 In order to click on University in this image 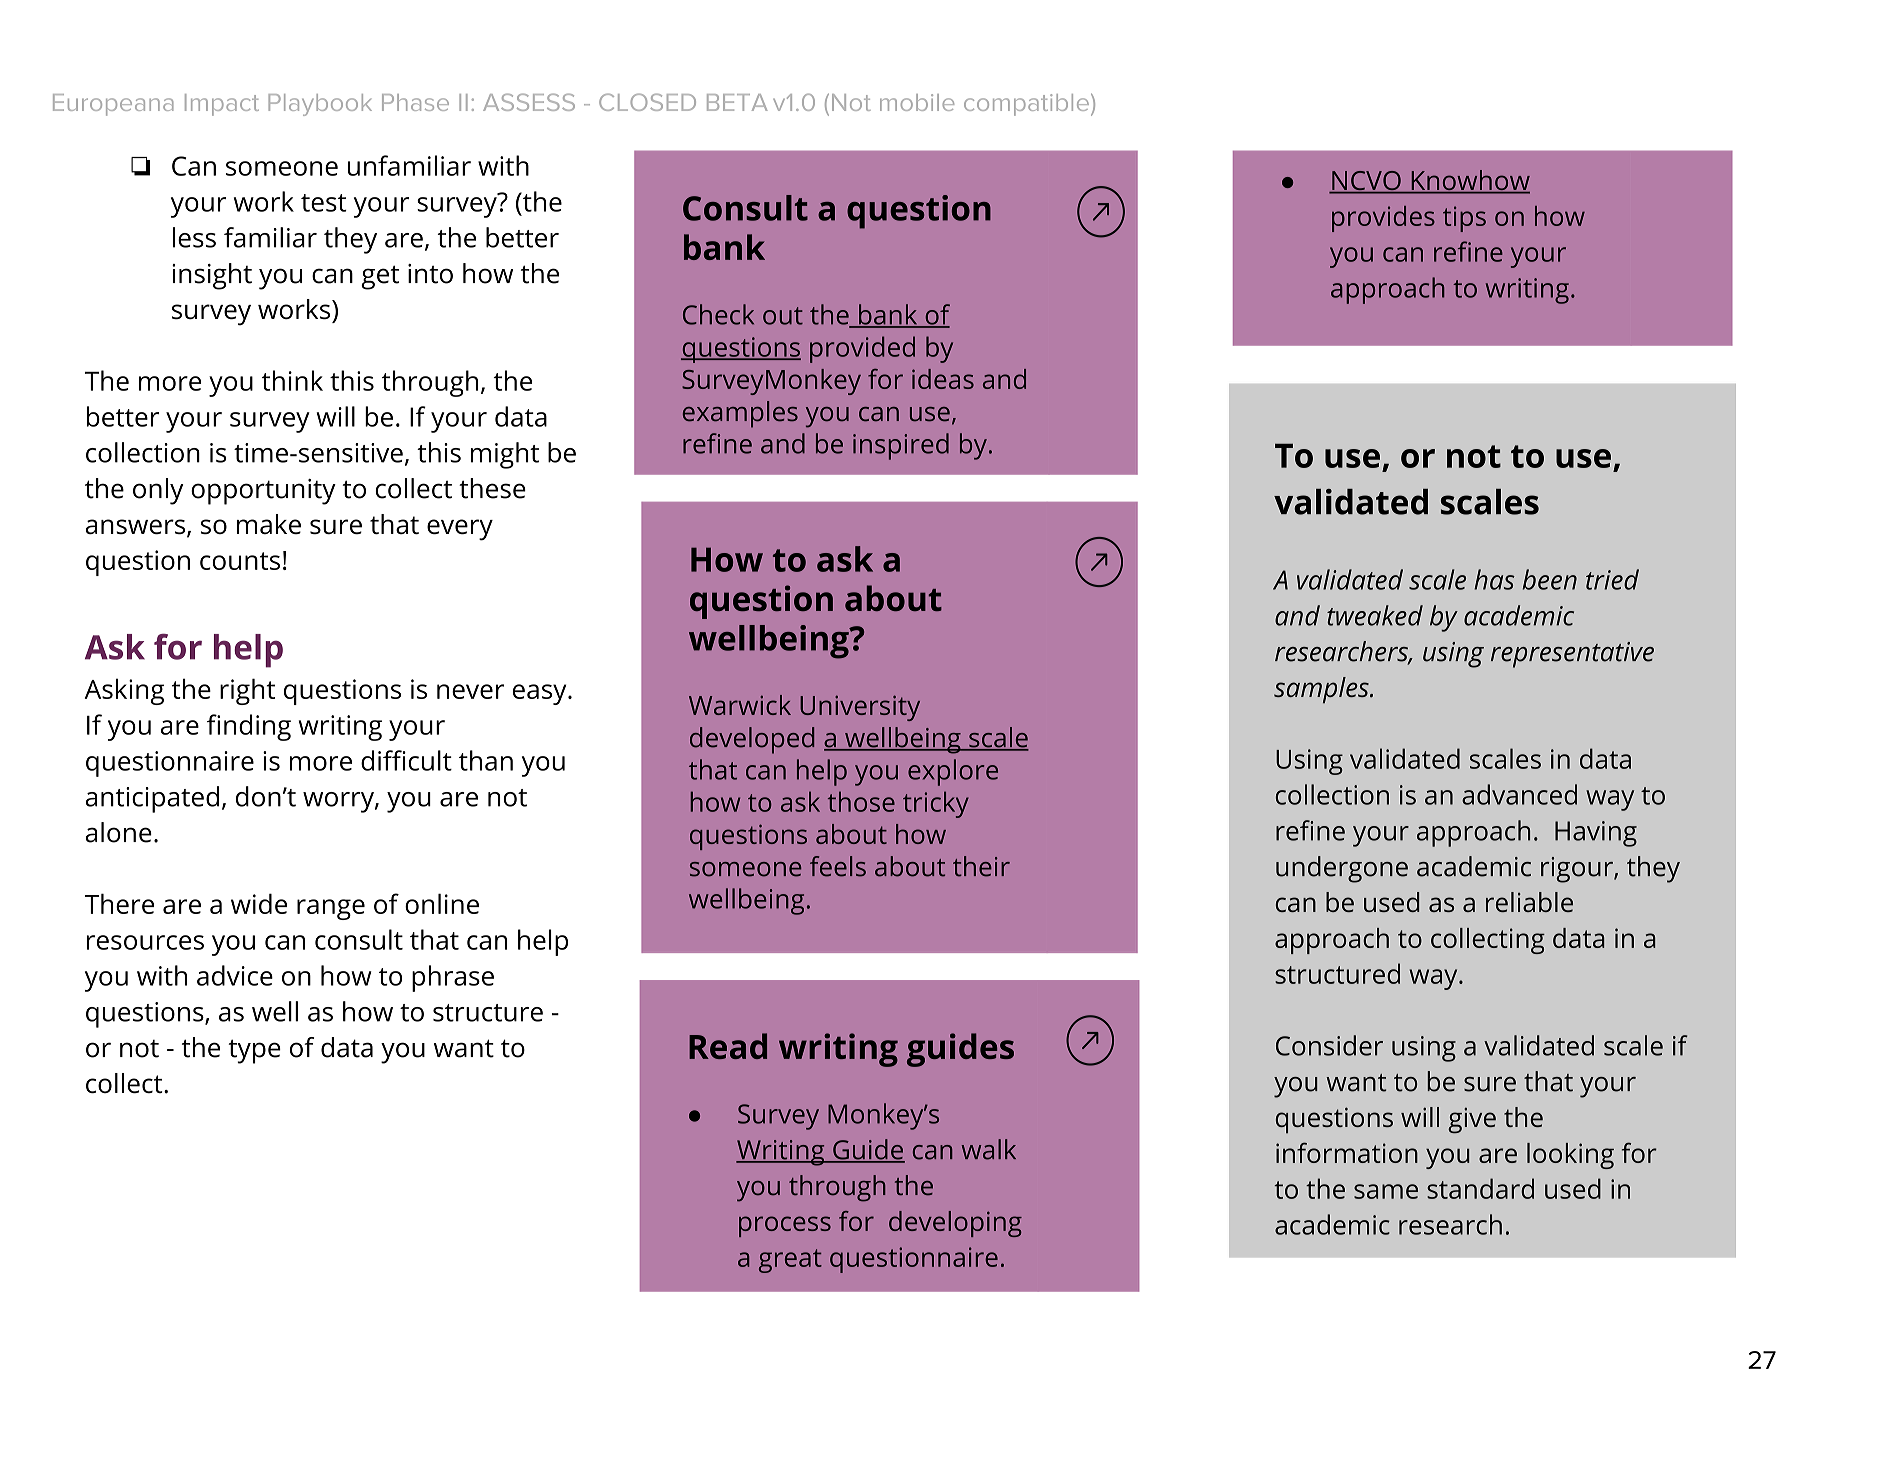, I will do `click(860, 708)`.
